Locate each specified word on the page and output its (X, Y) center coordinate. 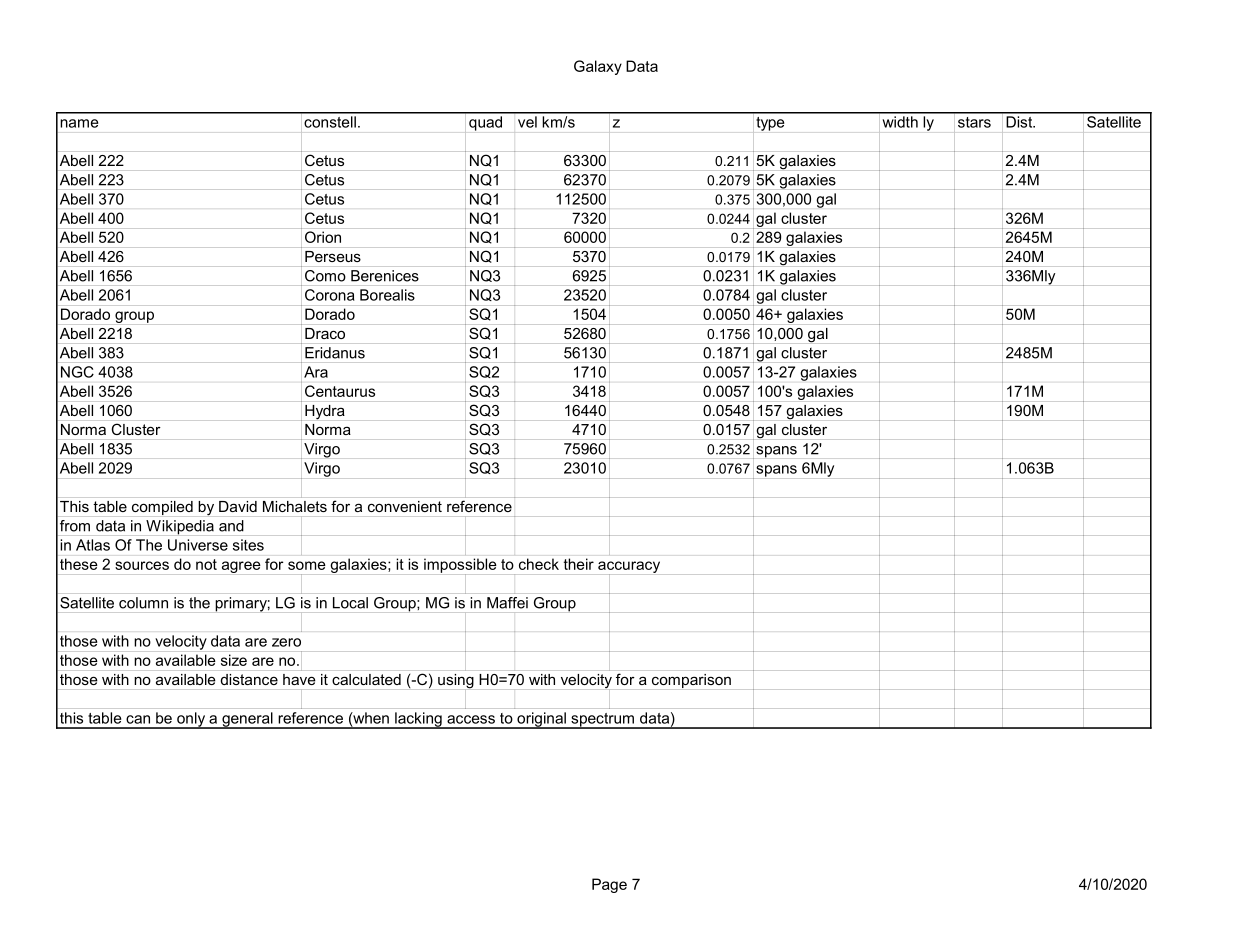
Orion (323, 237)
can (138, 719)
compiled (162, 508)
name (79, 123)
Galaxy (598, 67)
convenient (405, 506)
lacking (418, 720)
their (579, 564)
